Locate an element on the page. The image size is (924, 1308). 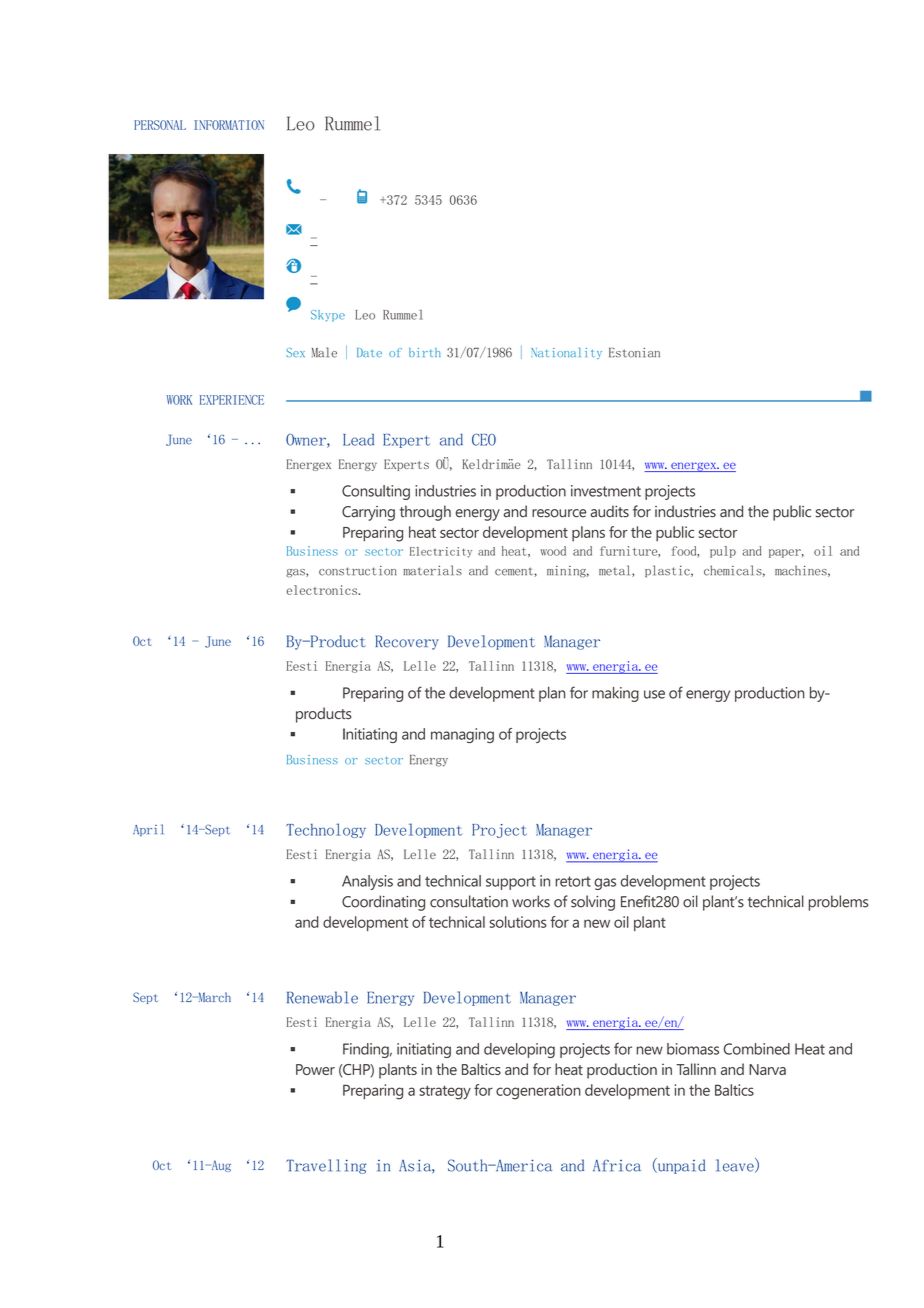
Travelling is located at coordinates (326, 1166).
